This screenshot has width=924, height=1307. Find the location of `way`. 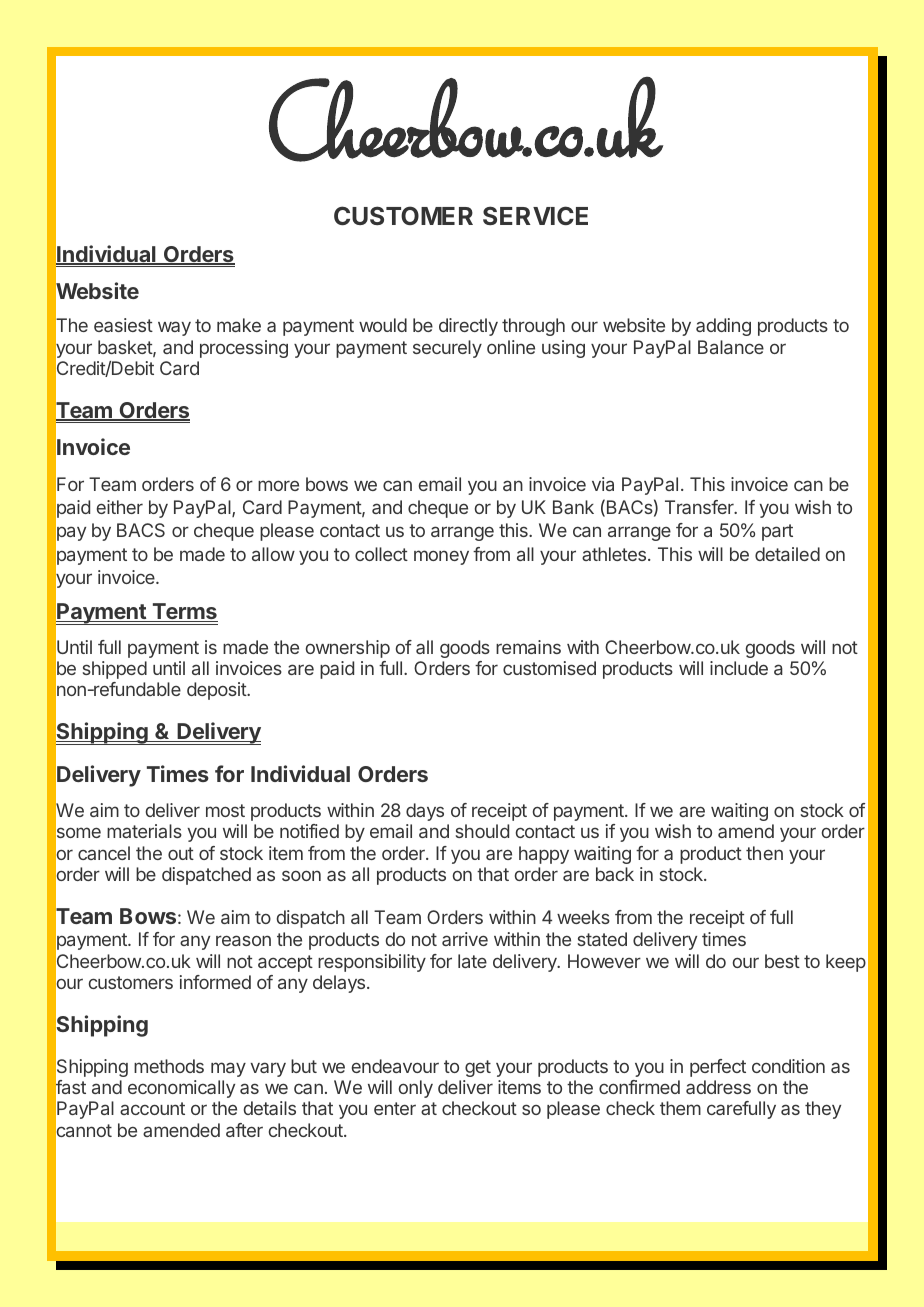

way is located at coordinates (174, 328).
